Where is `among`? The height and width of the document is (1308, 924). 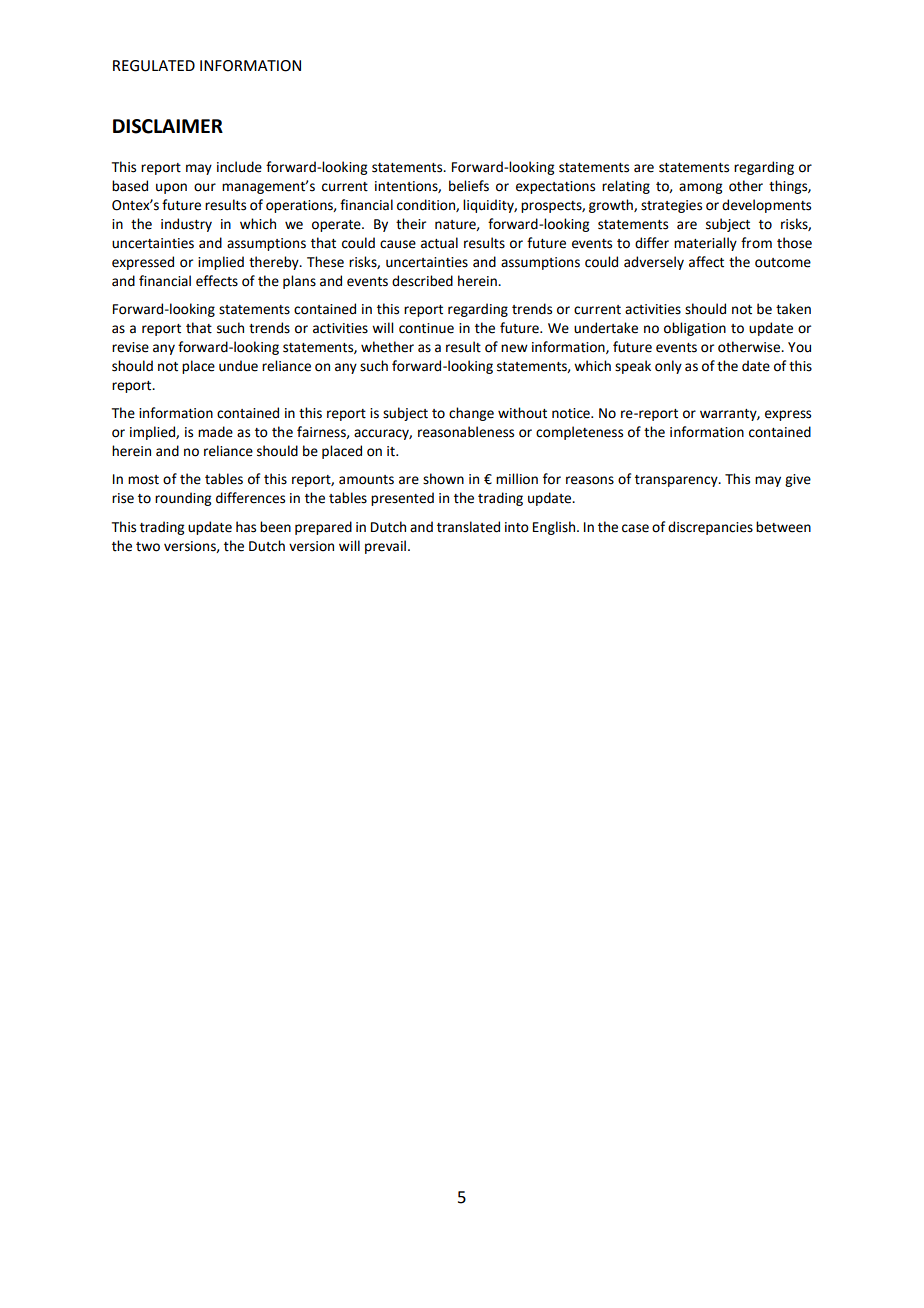
among is located at coordinates (700, 188).
